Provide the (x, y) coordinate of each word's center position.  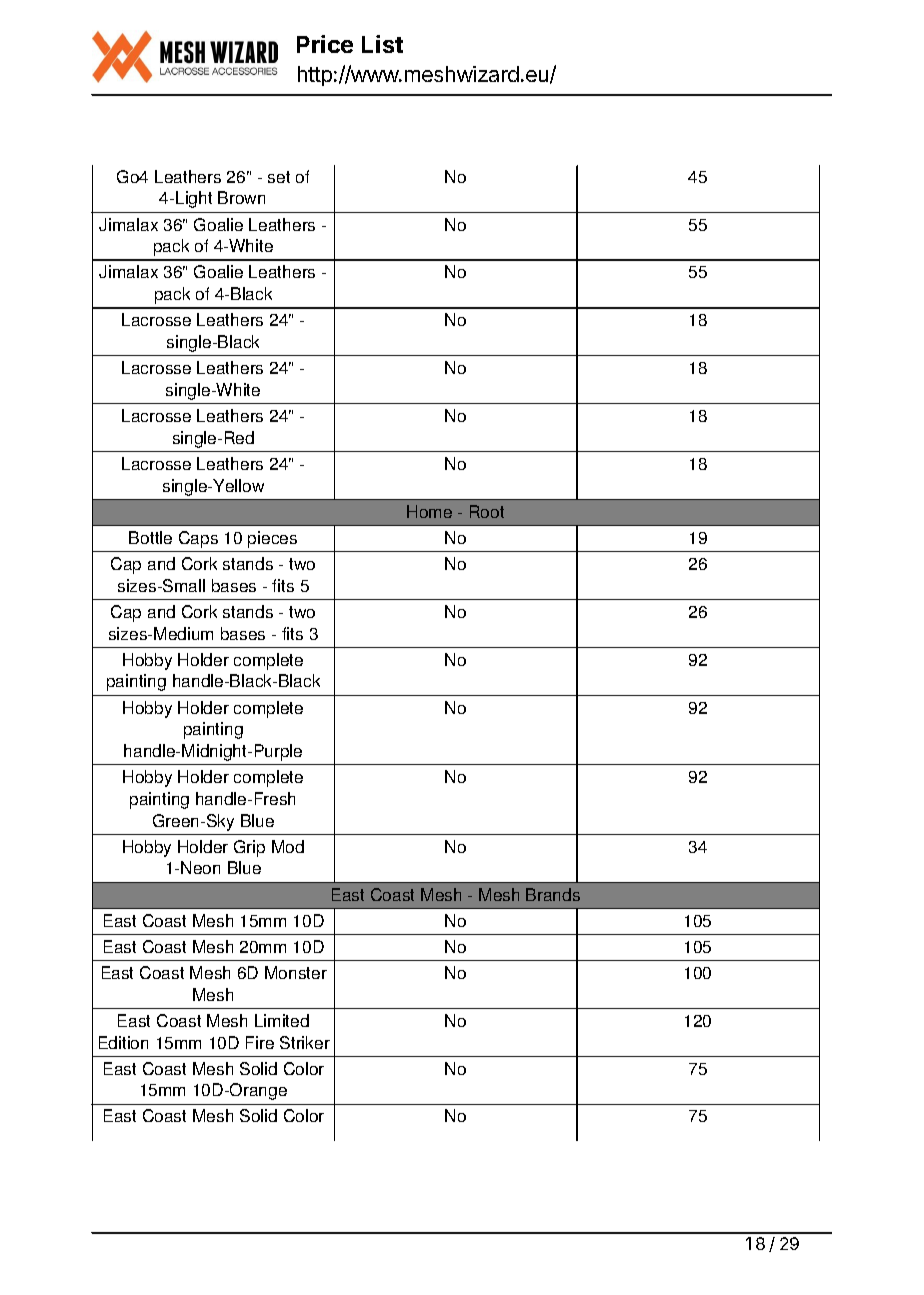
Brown (241, 197)
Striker (305, 1042)
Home (429, 511)
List (382, 44)
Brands (553, 894)
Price (325, 44)
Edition (123, 1042)
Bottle (150, 537)
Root (487, 511)
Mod (288, 846)
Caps (198, 539)
